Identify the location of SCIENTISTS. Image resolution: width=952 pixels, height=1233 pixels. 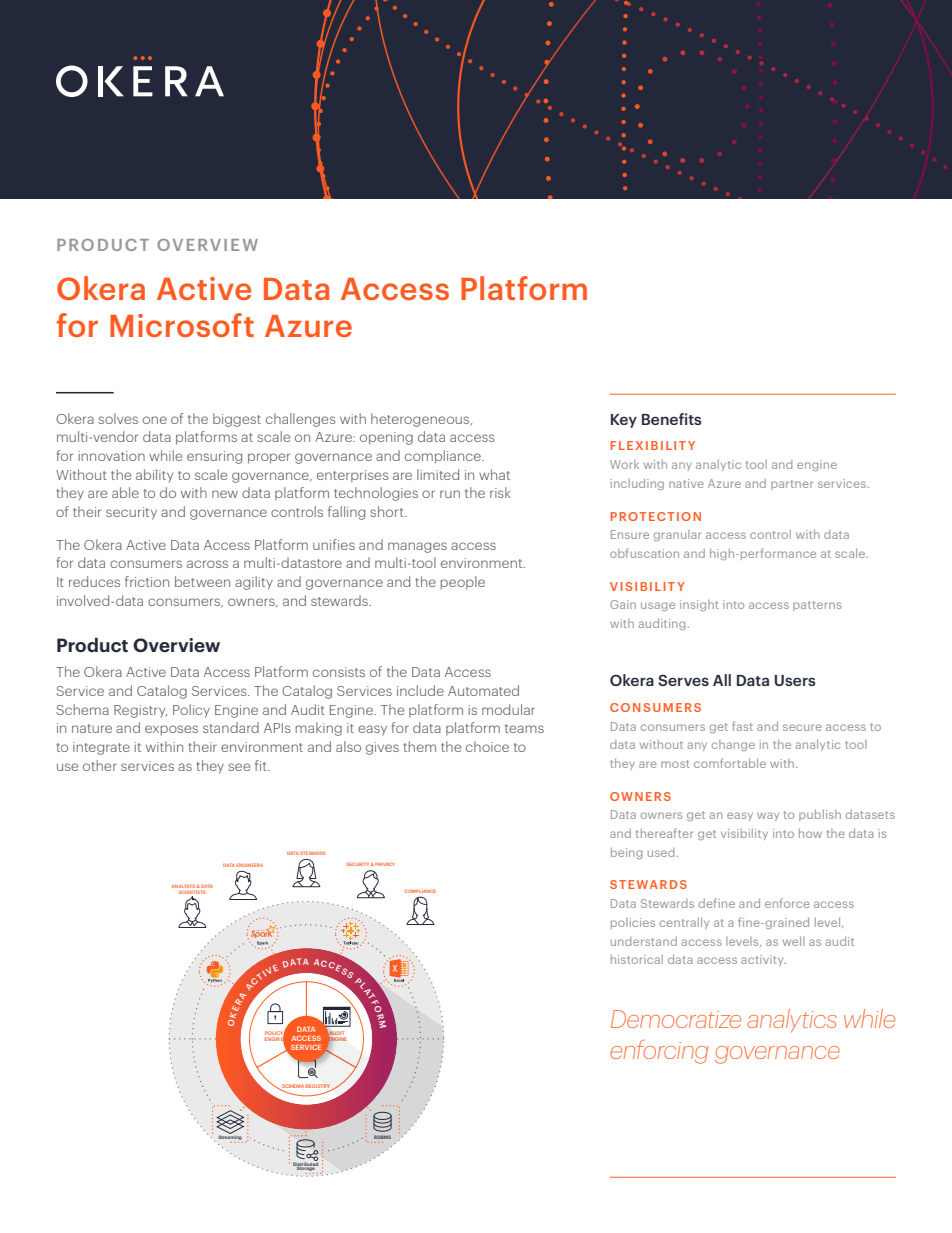
(192, 892).
